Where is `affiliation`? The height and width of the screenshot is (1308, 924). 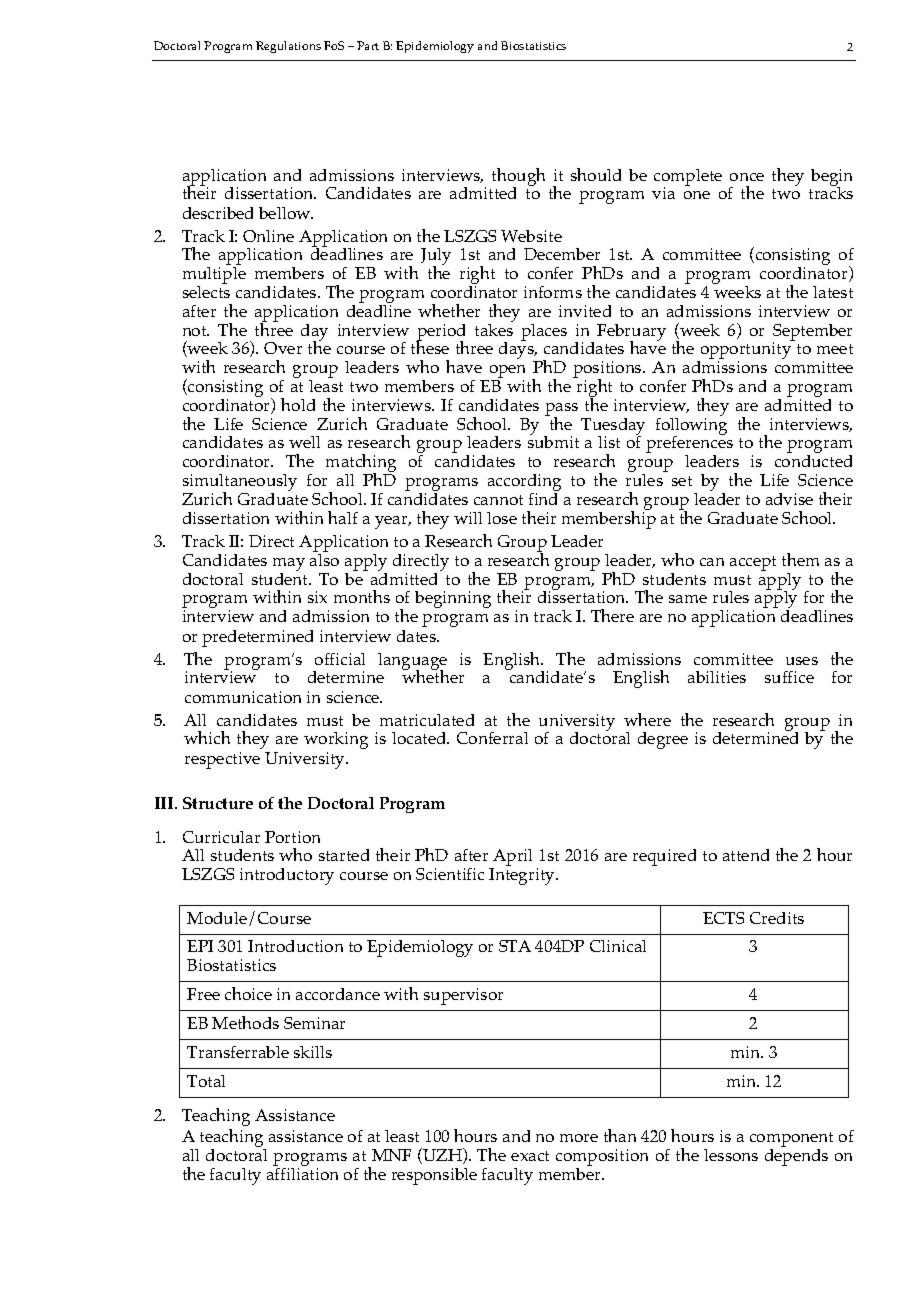
affiliation is located at coordinates (302, 1172).
